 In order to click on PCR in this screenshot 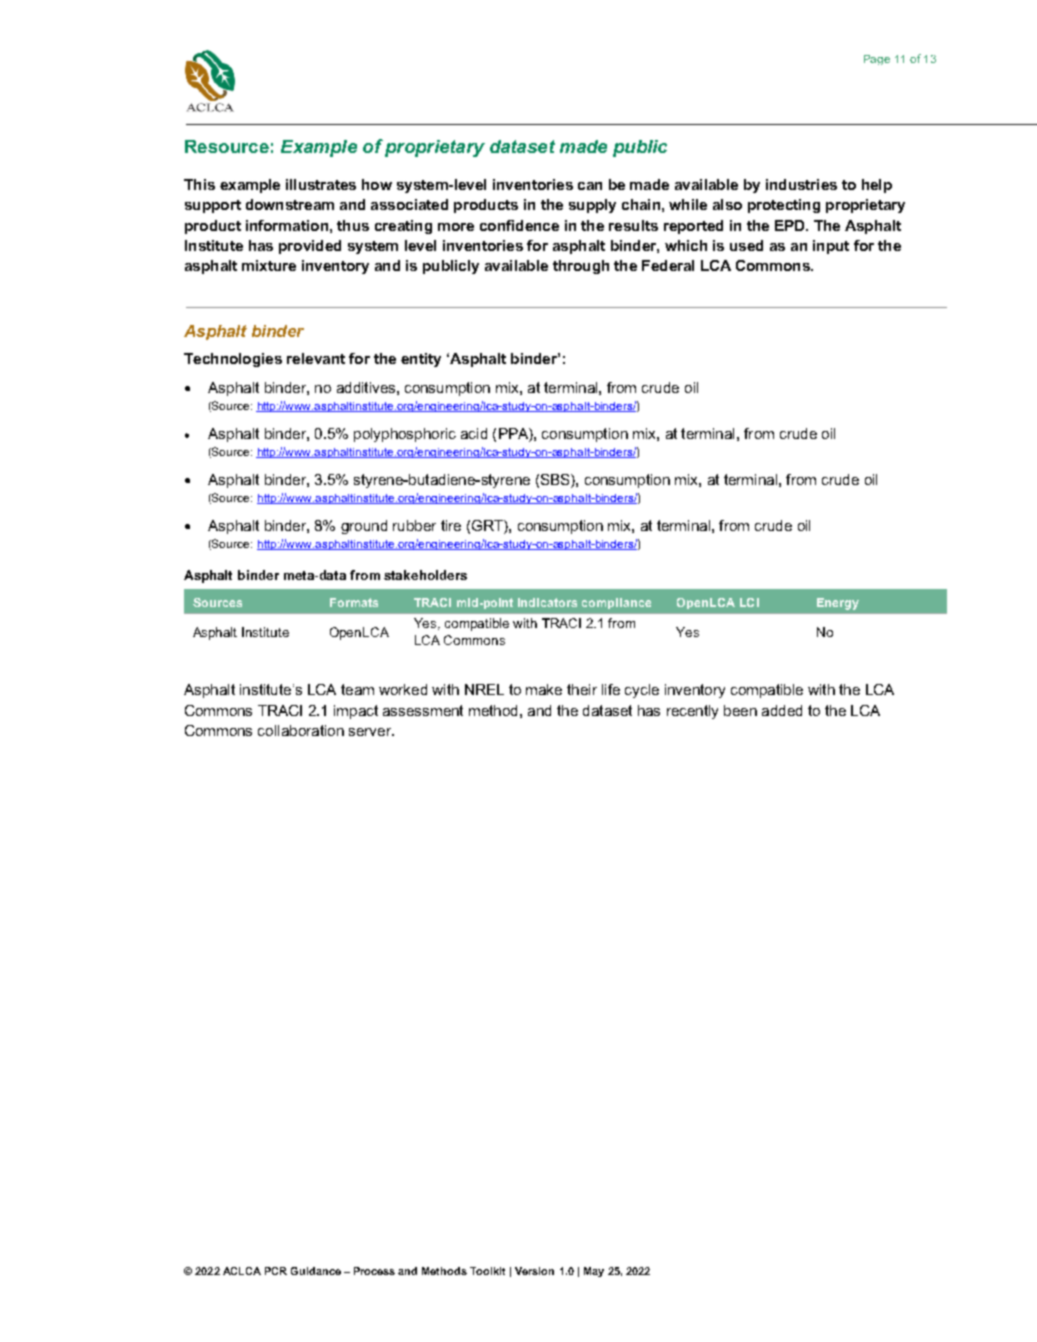, I will do `click(276, 1271)`.
